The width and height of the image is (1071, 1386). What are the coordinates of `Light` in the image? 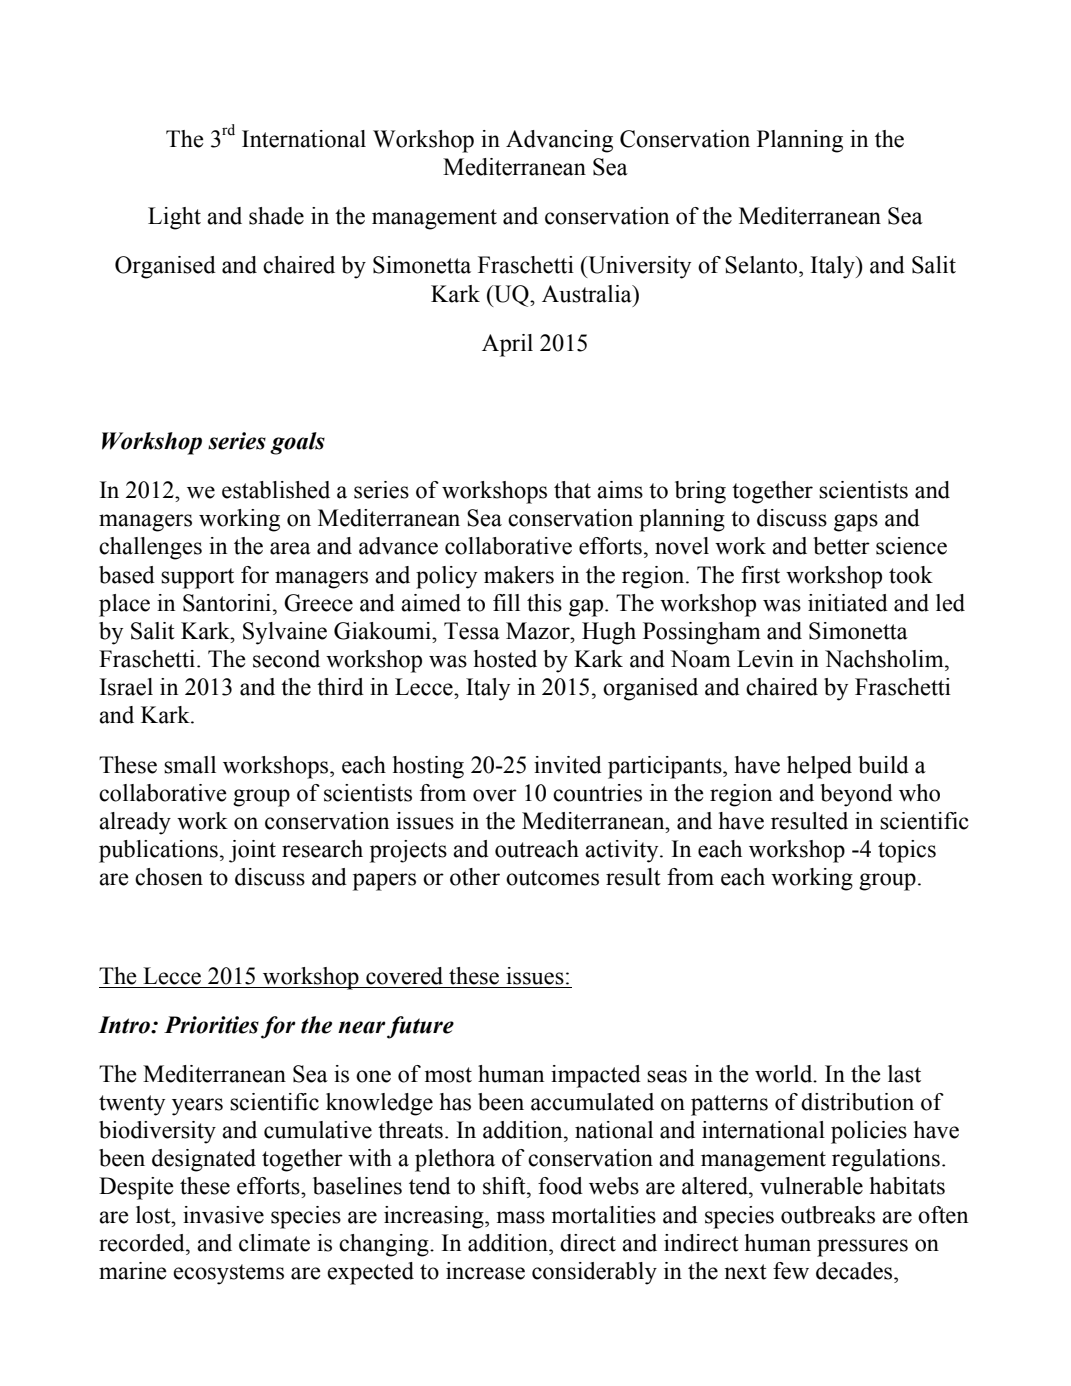 It's located at (174, 218).
